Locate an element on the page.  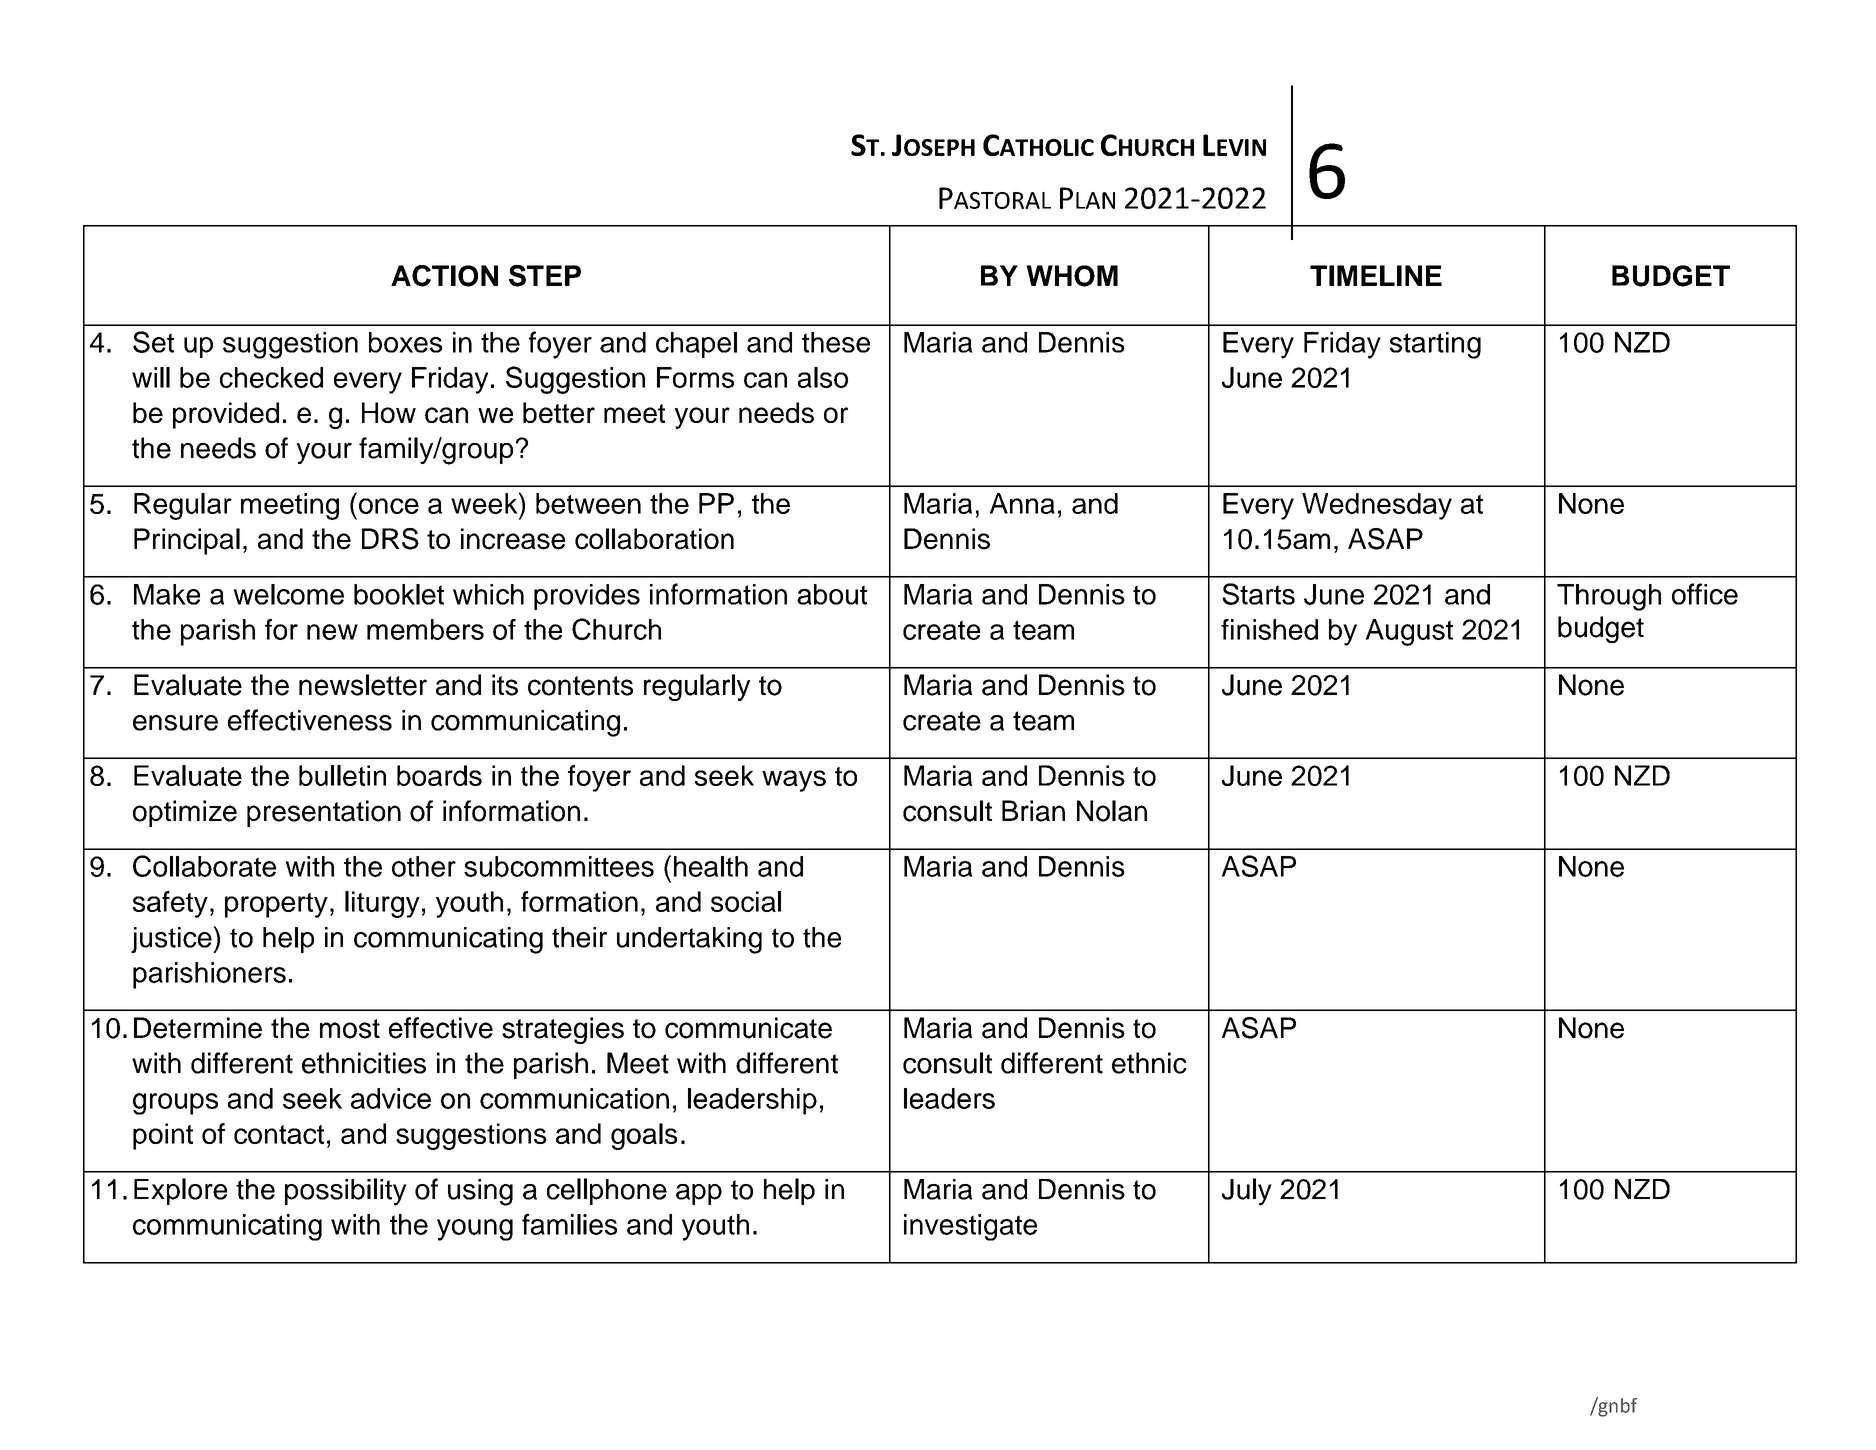
starting is located at coordinates (1435, 345).
